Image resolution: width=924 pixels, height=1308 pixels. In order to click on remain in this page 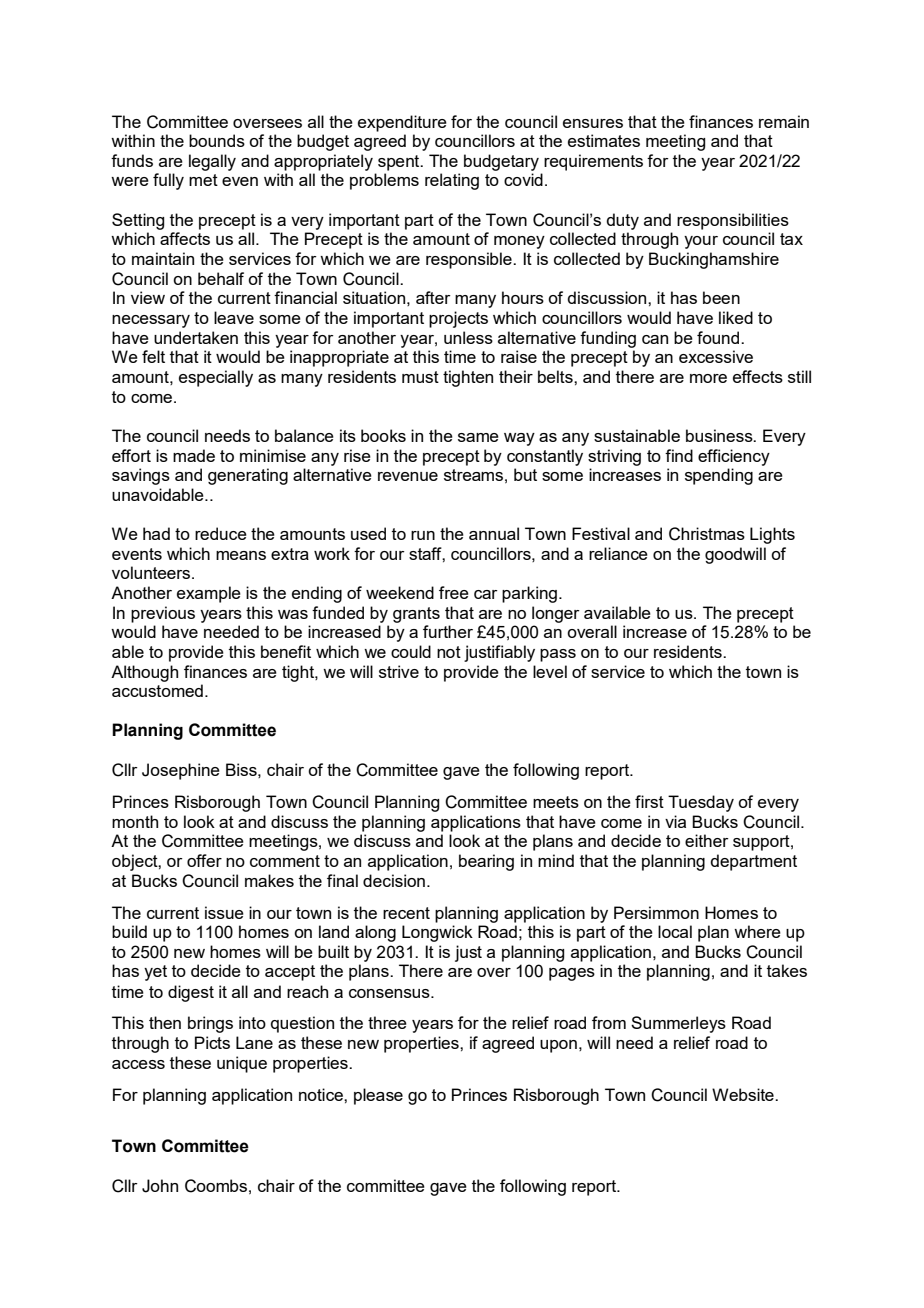, I will do `click(784, 121)`.
